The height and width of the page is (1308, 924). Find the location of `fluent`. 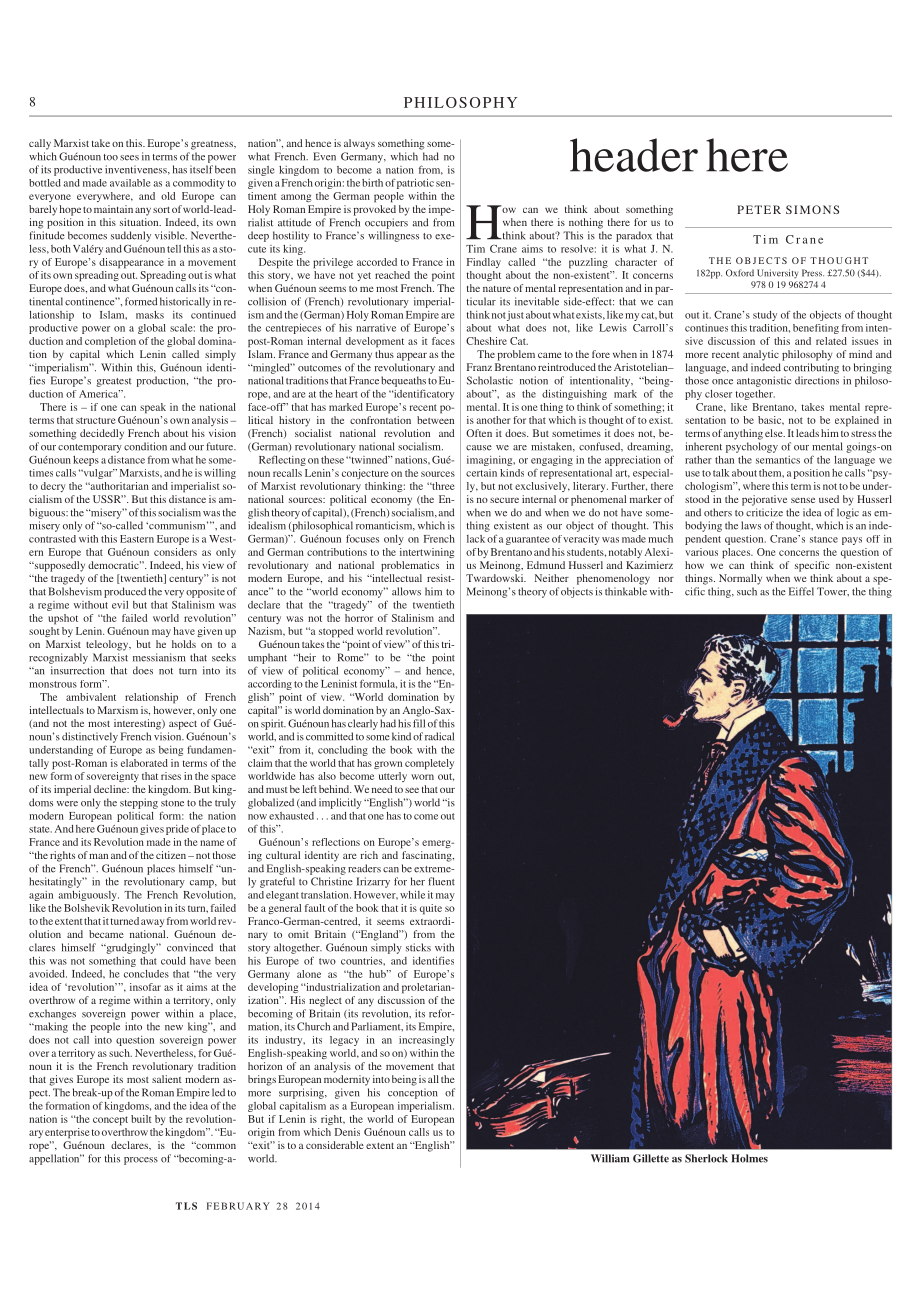

fluent is located at coordinates (441, 881).
